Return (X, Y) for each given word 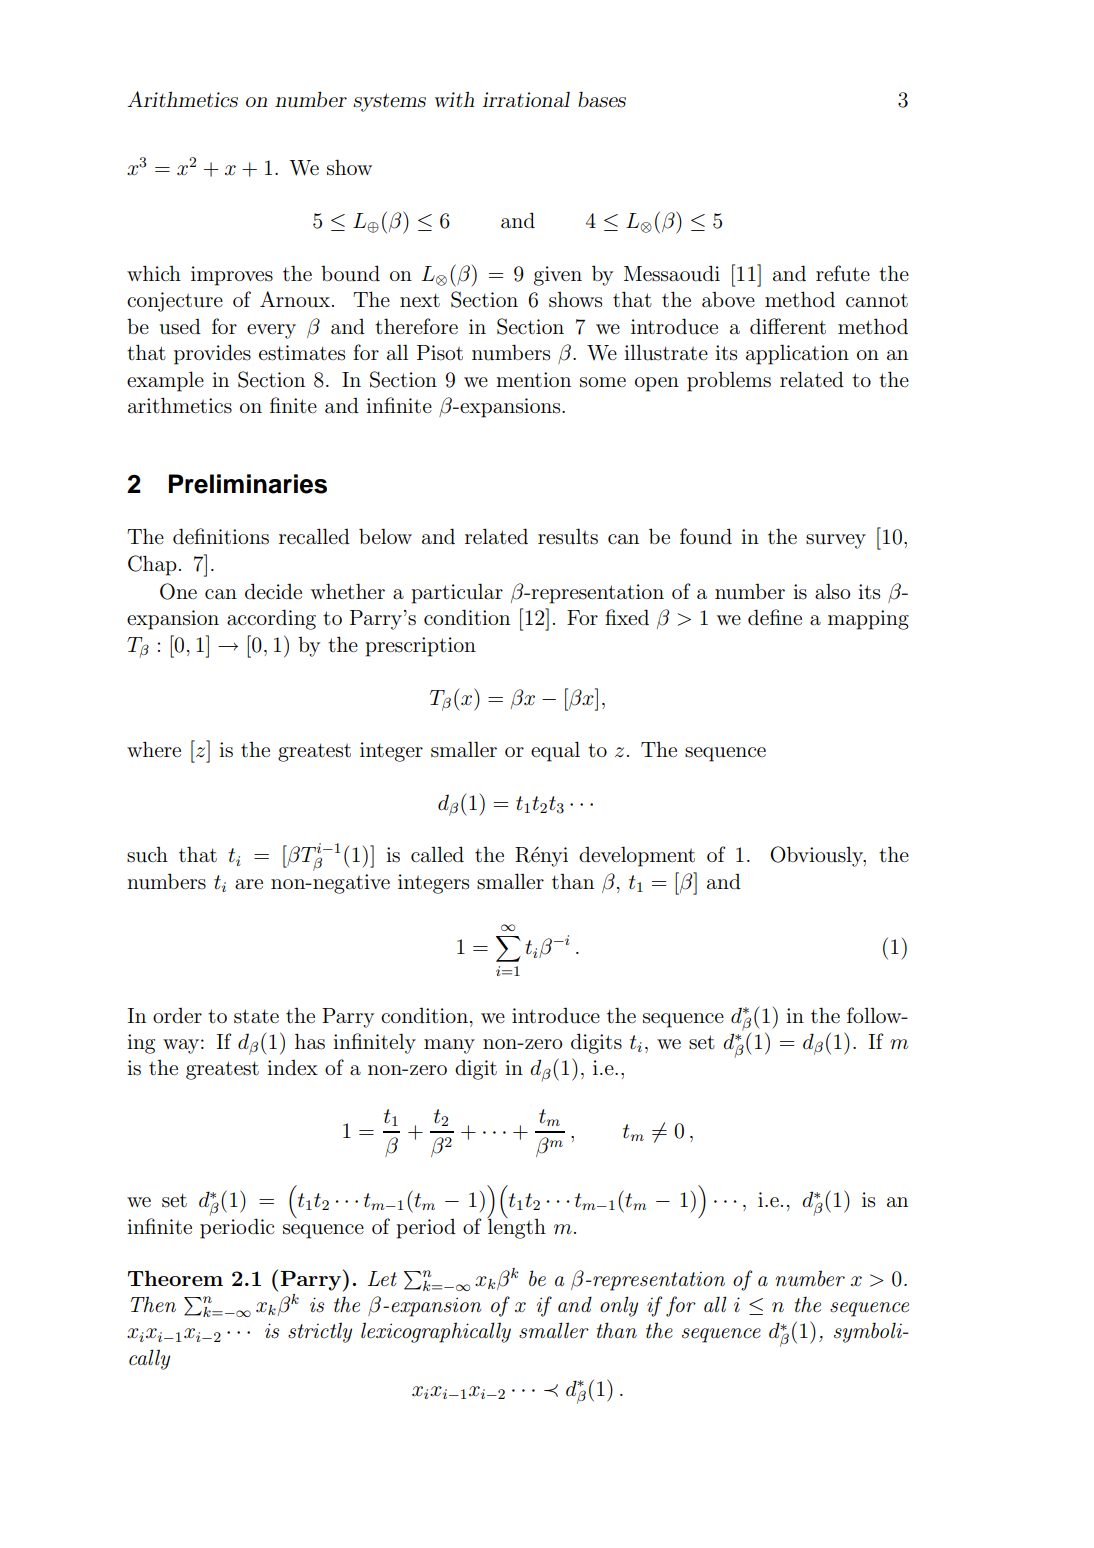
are (249, 884)
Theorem (175, 1278)
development (637, 856)
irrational (526, 100)
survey (836, 541)
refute (843, 273)
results (568, 536)
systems (389, 102)
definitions (221, 536)
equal (555, 751)
